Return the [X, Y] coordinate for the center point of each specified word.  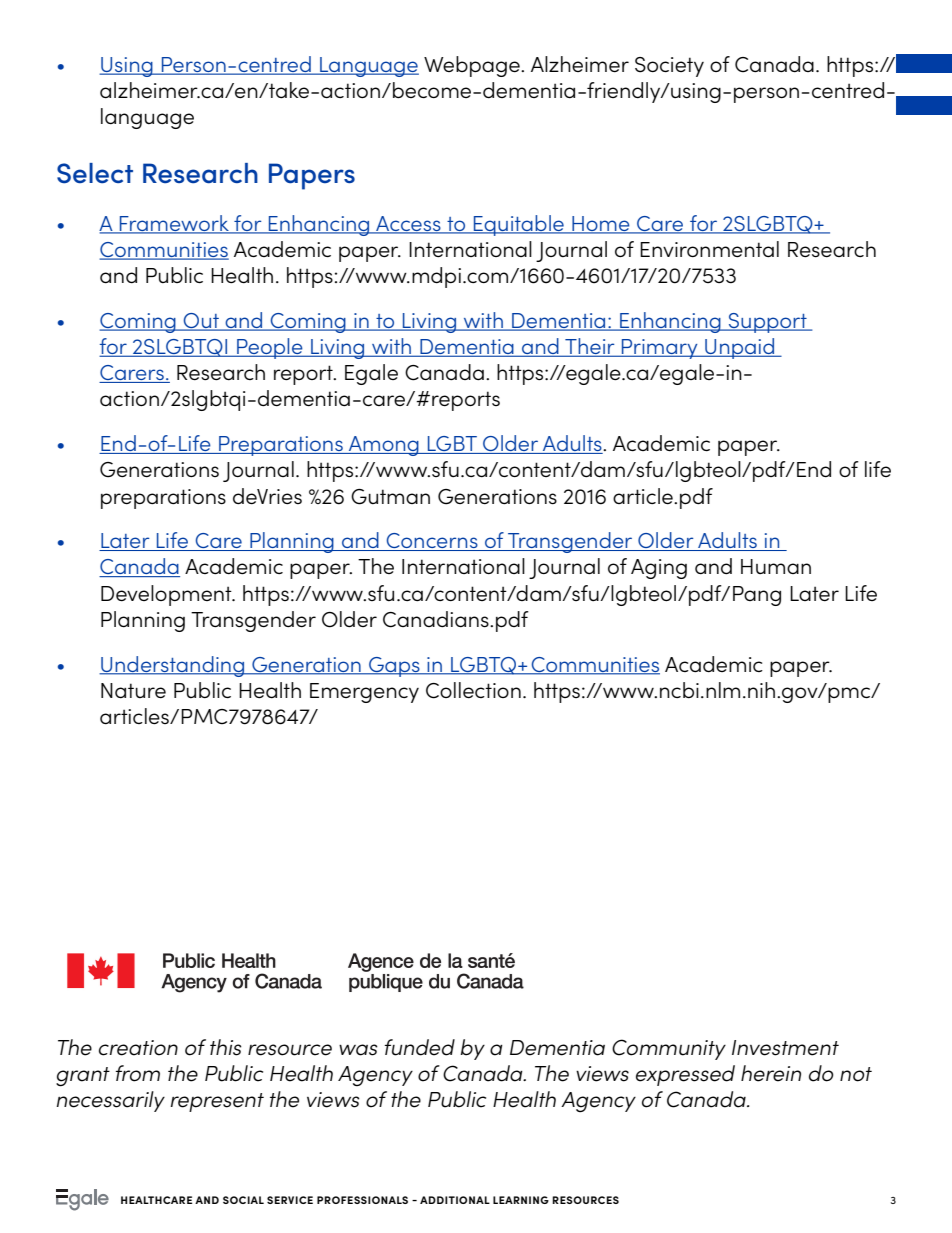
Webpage [473, 66]
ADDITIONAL [455, 1200]
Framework [175, 224]
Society [669, 67]
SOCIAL [243, 1200]
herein [771, 1073]
